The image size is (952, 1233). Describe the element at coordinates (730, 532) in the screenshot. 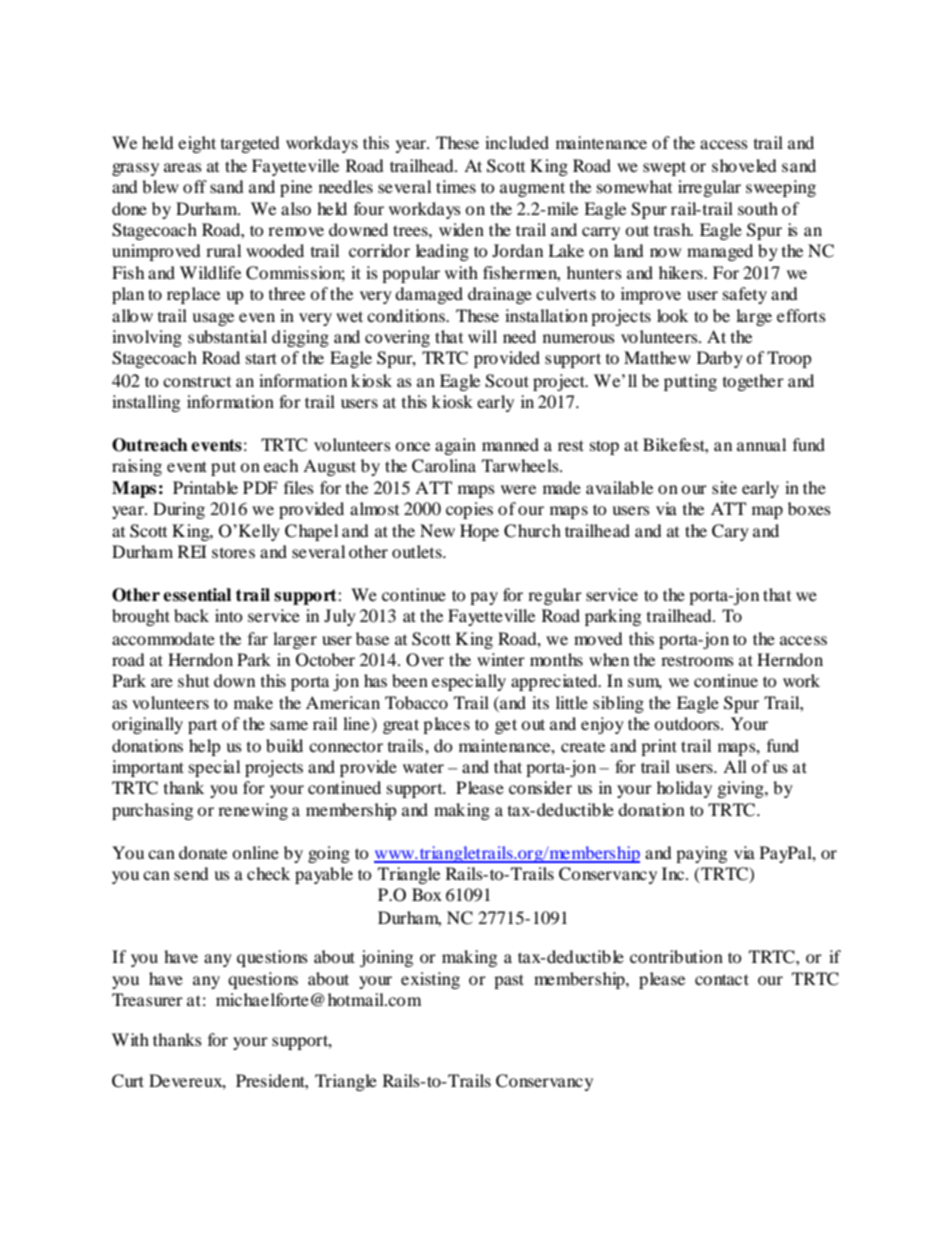

I see `Cary` at that location.
